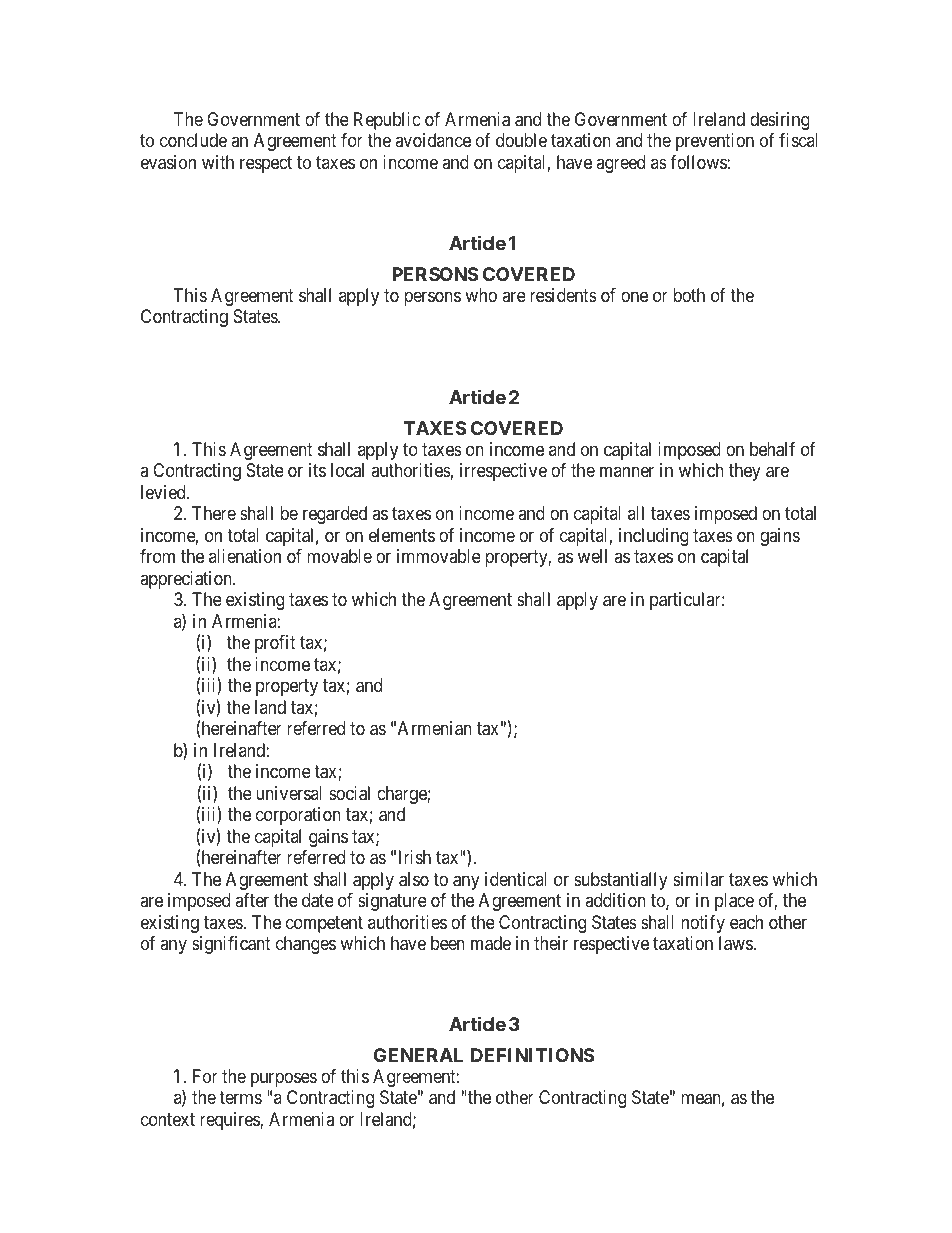 The height and width of the screenshot is (1233, 952). Describe the element at coordinates (218, 162) in the screenshot. I see `with` at that location.
